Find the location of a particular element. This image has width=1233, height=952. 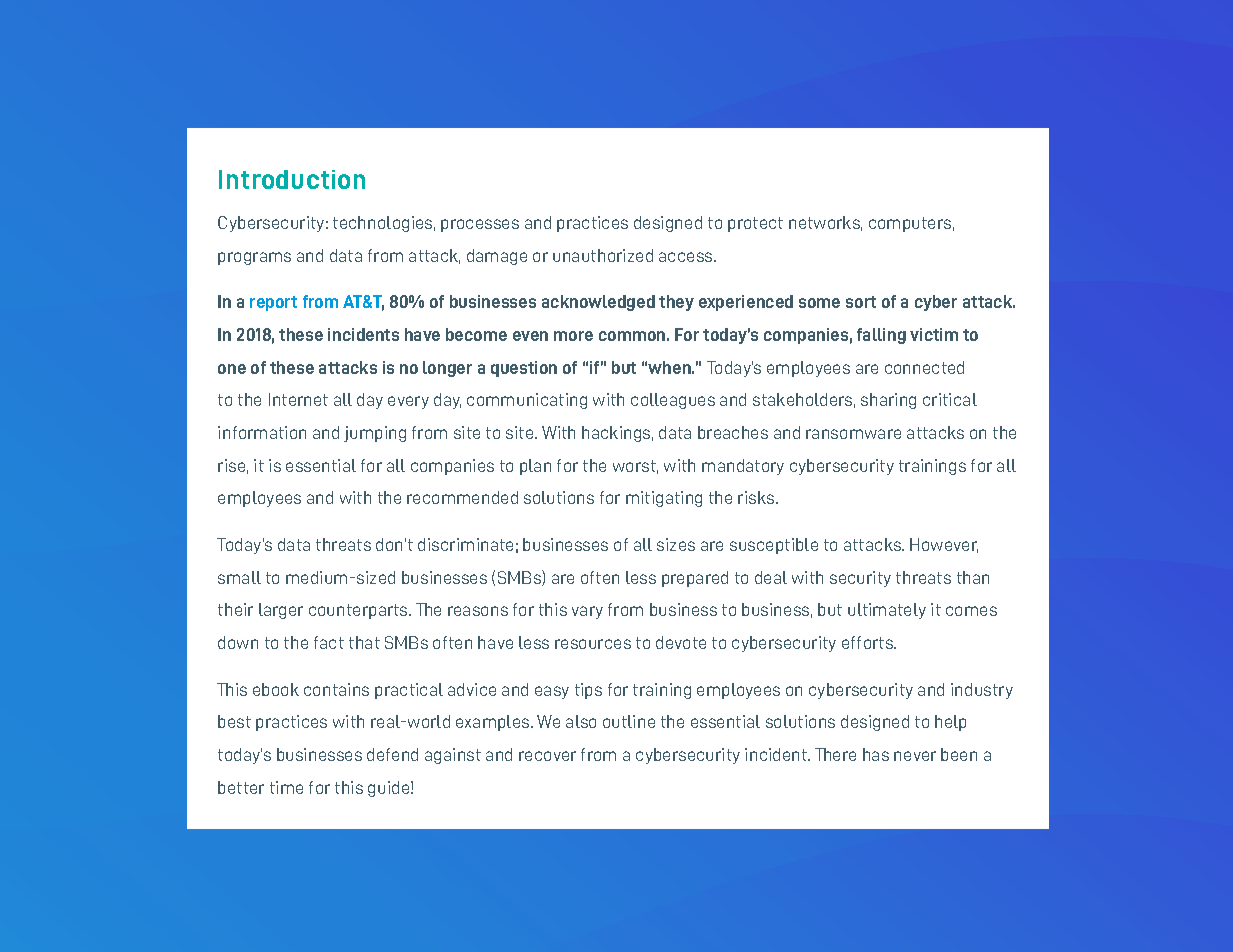

jumping is located at coordinates (375, 434).
